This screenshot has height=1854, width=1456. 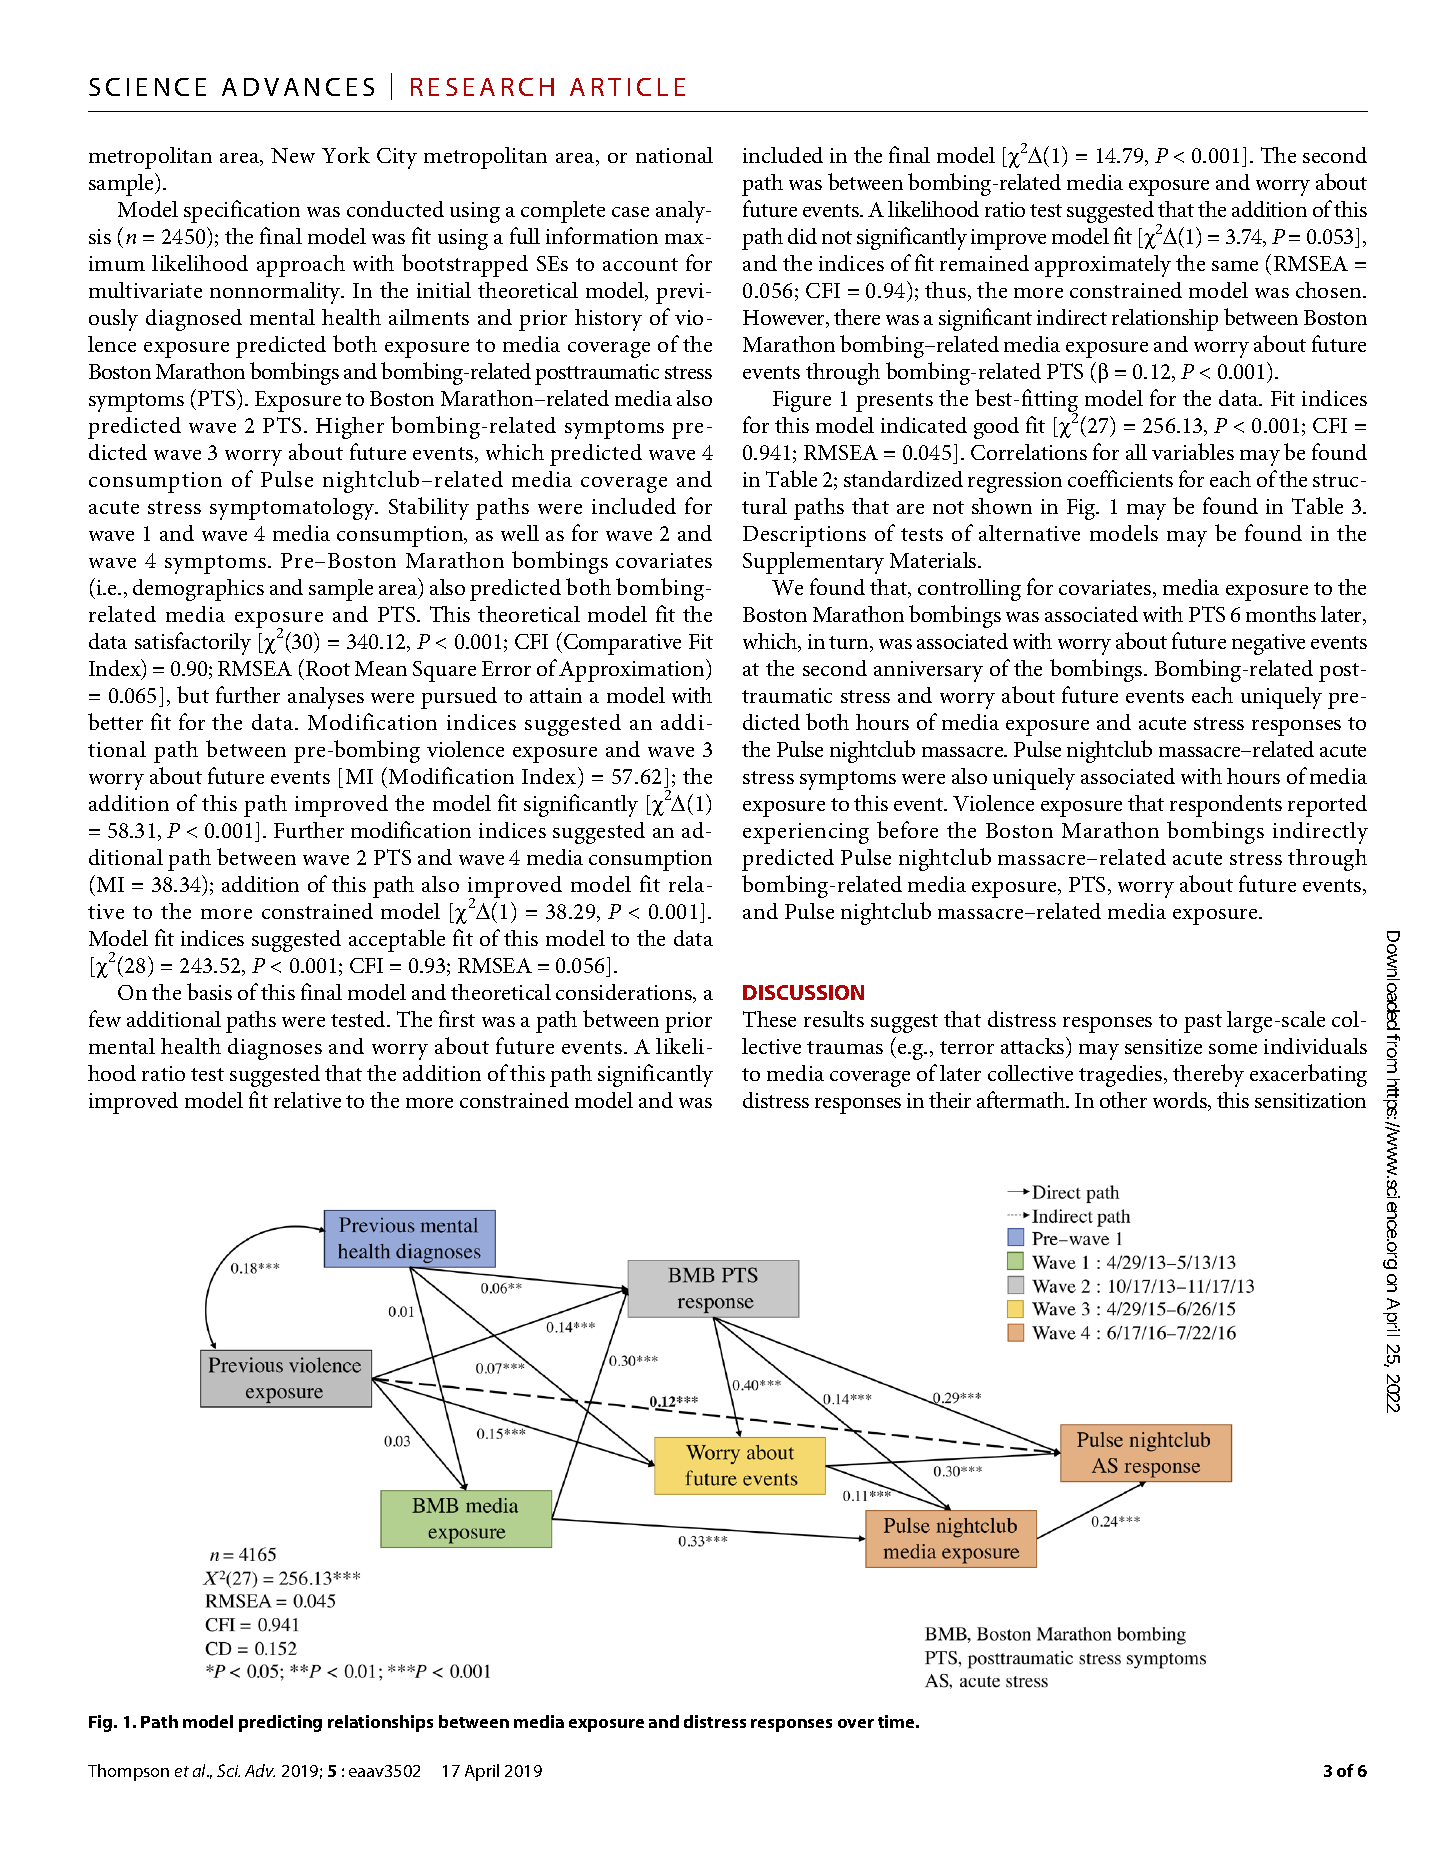 What do you see at coordinates (1235, 266) in the screenshot?
I see `same` at bounding box center [1235, 266].
